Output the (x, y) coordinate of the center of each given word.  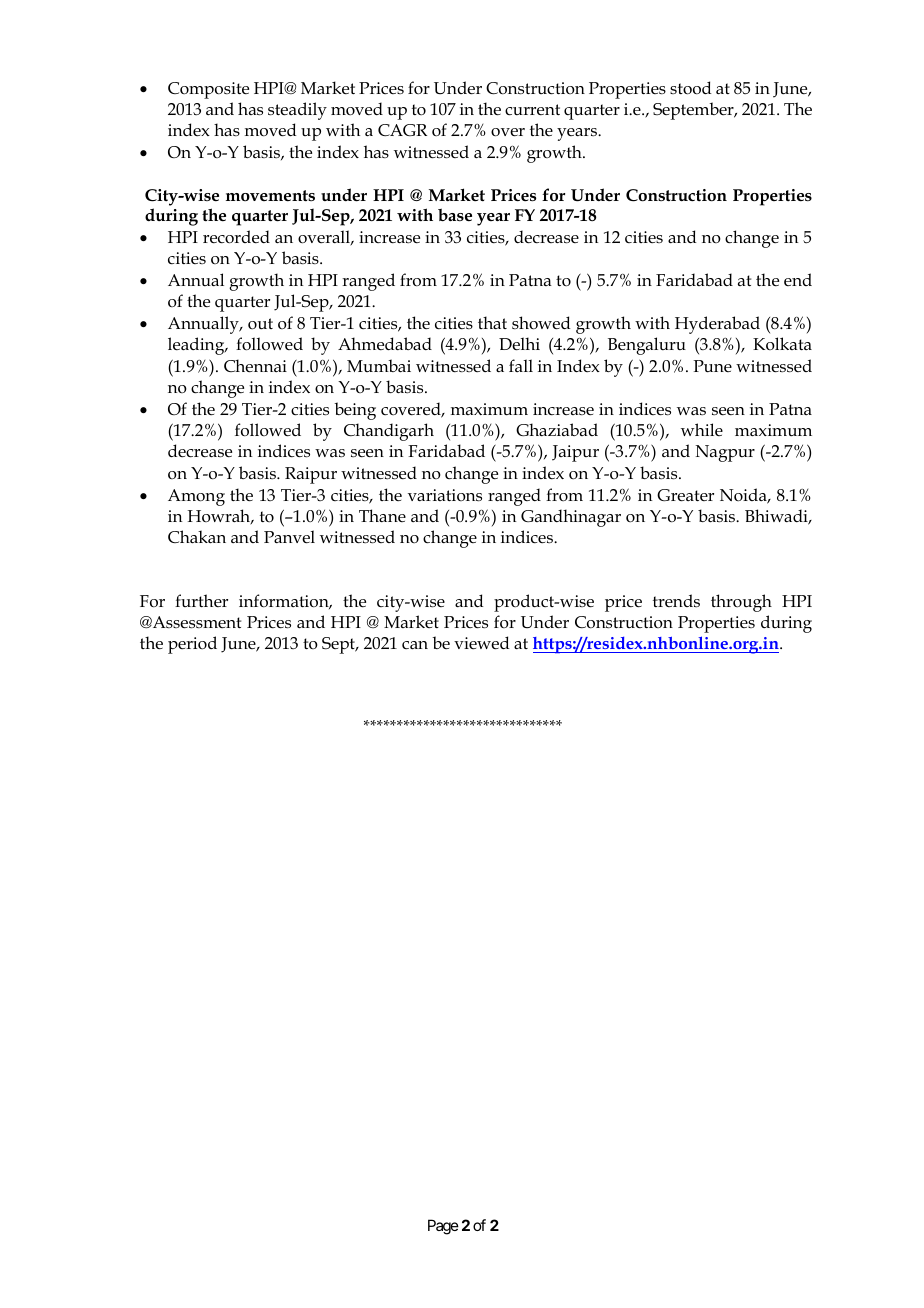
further (201, 600)
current (532, 110)
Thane (382, 515)
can (415, 645)
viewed (482, 643)
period (192, 645)
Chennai (255, 366)
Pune (712, 366)
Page (443, 1227)
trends (676, 600)
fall (521, 365)
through (741, 603)
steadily (297, 111)
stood (691, 88)
